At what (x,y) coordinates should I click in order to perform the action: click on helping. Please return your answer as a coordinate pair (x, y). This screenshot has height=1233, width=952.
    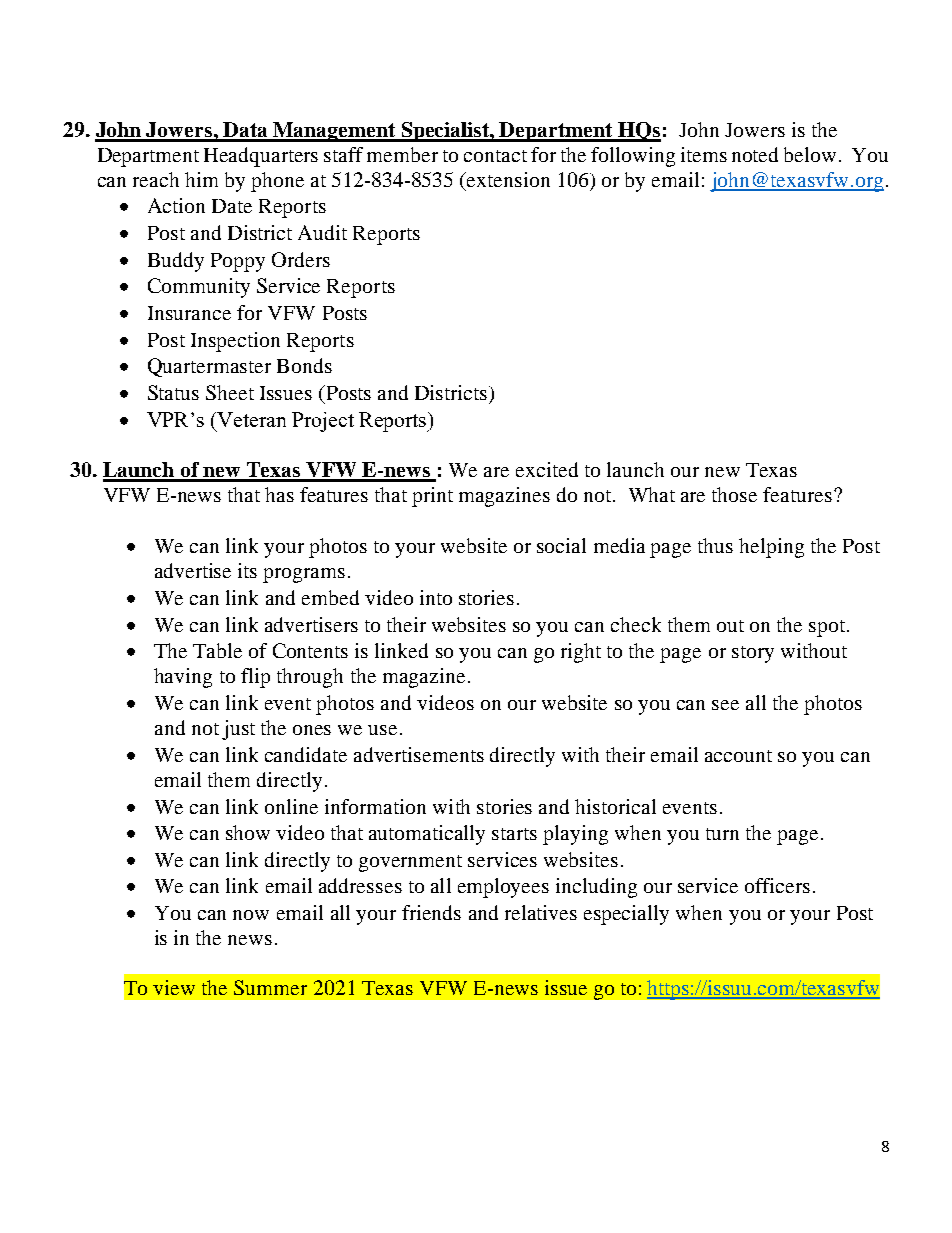
    Looking at the image, I should click on (771, 548).
